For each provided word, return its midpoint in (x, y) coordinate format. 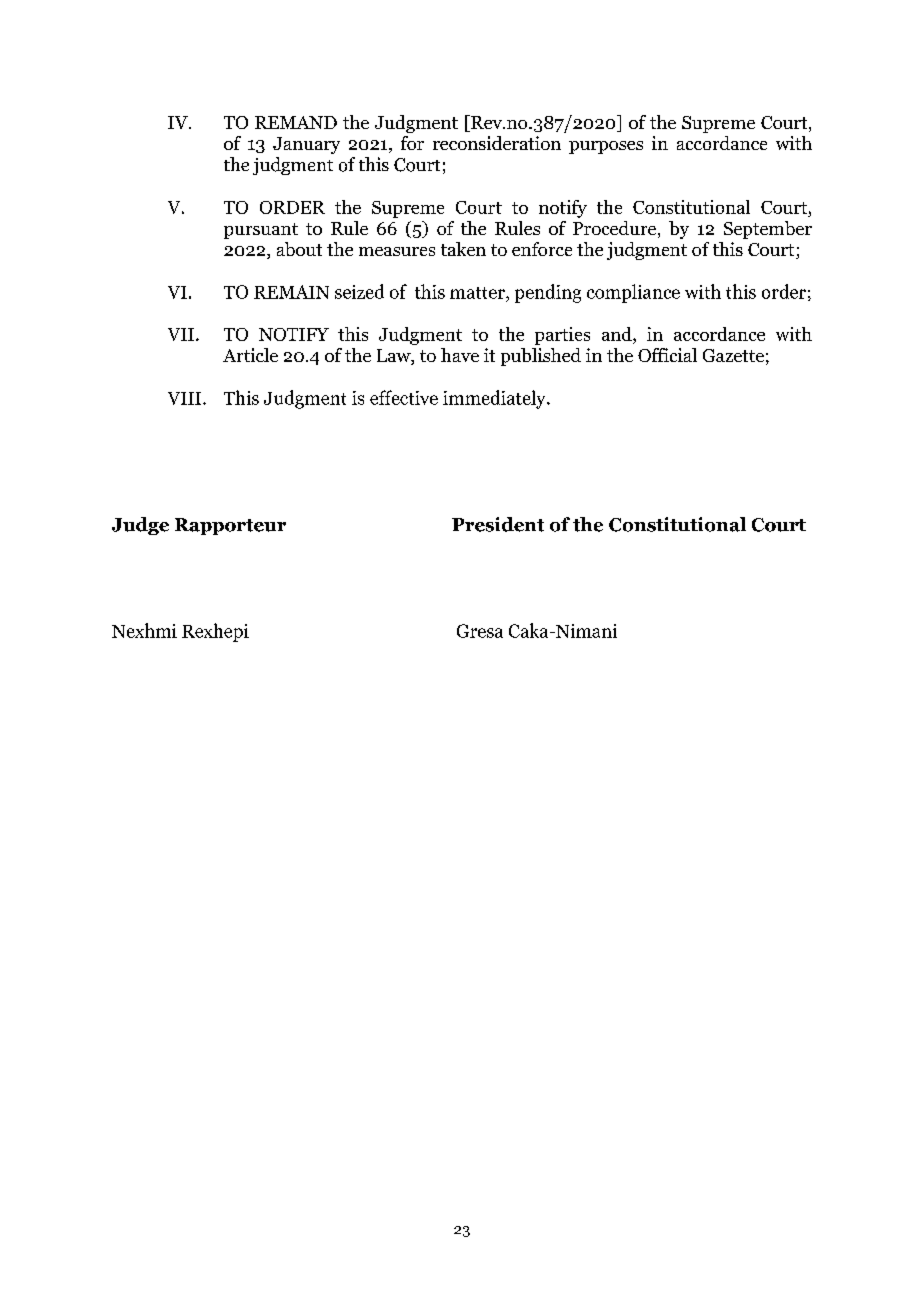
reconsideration (497, 143)
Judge (140, 526)
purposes (606, 147)
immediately (495, 399)
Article (250, 355)
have (460, 355)
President (498, 524)
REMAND (296, 122)
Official (667, 355)
